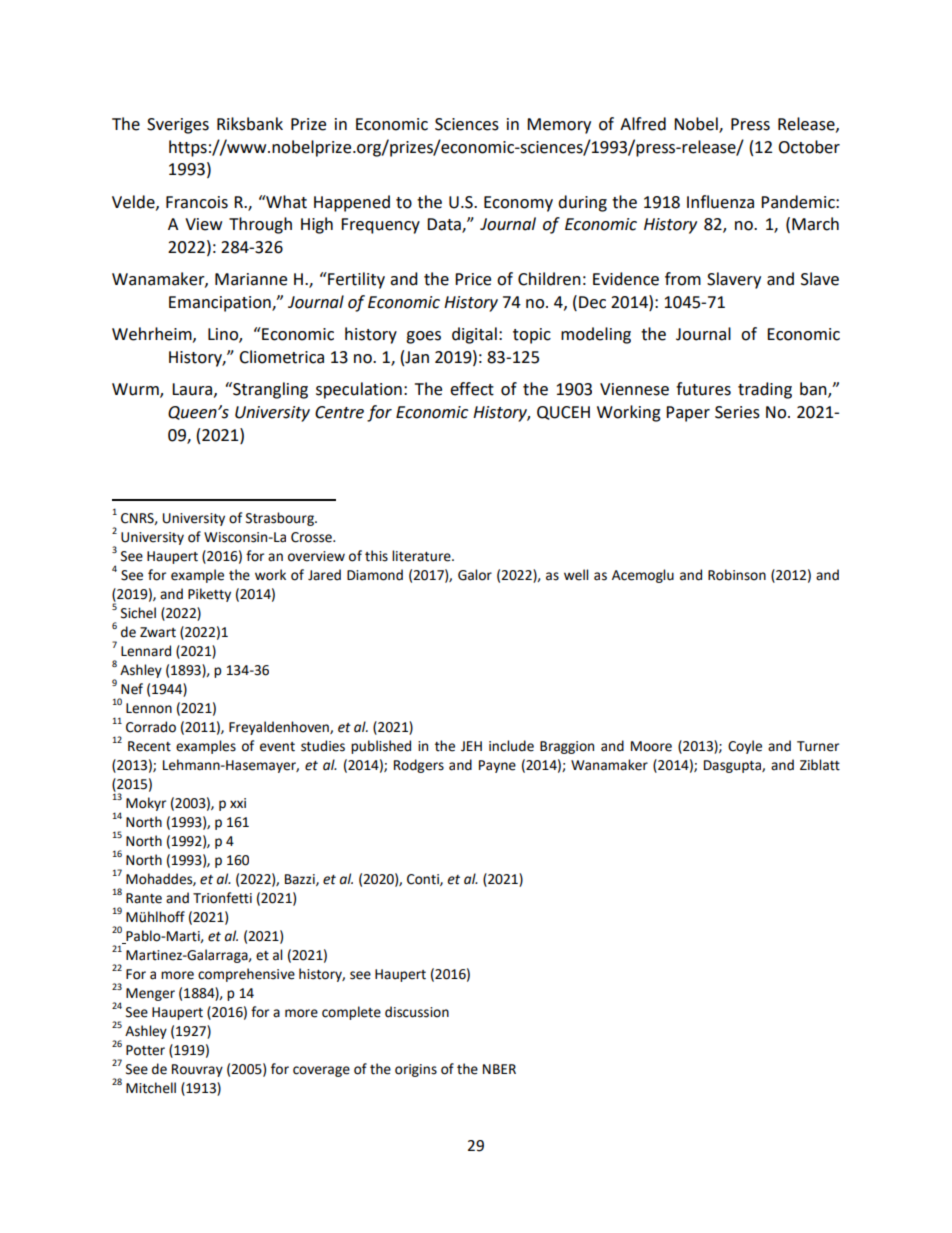 The image size is (952, 1233). What do you see at coordinates (416, 1070) in the screenshot?
I see `origins` at bounding box center [416, 1070].
